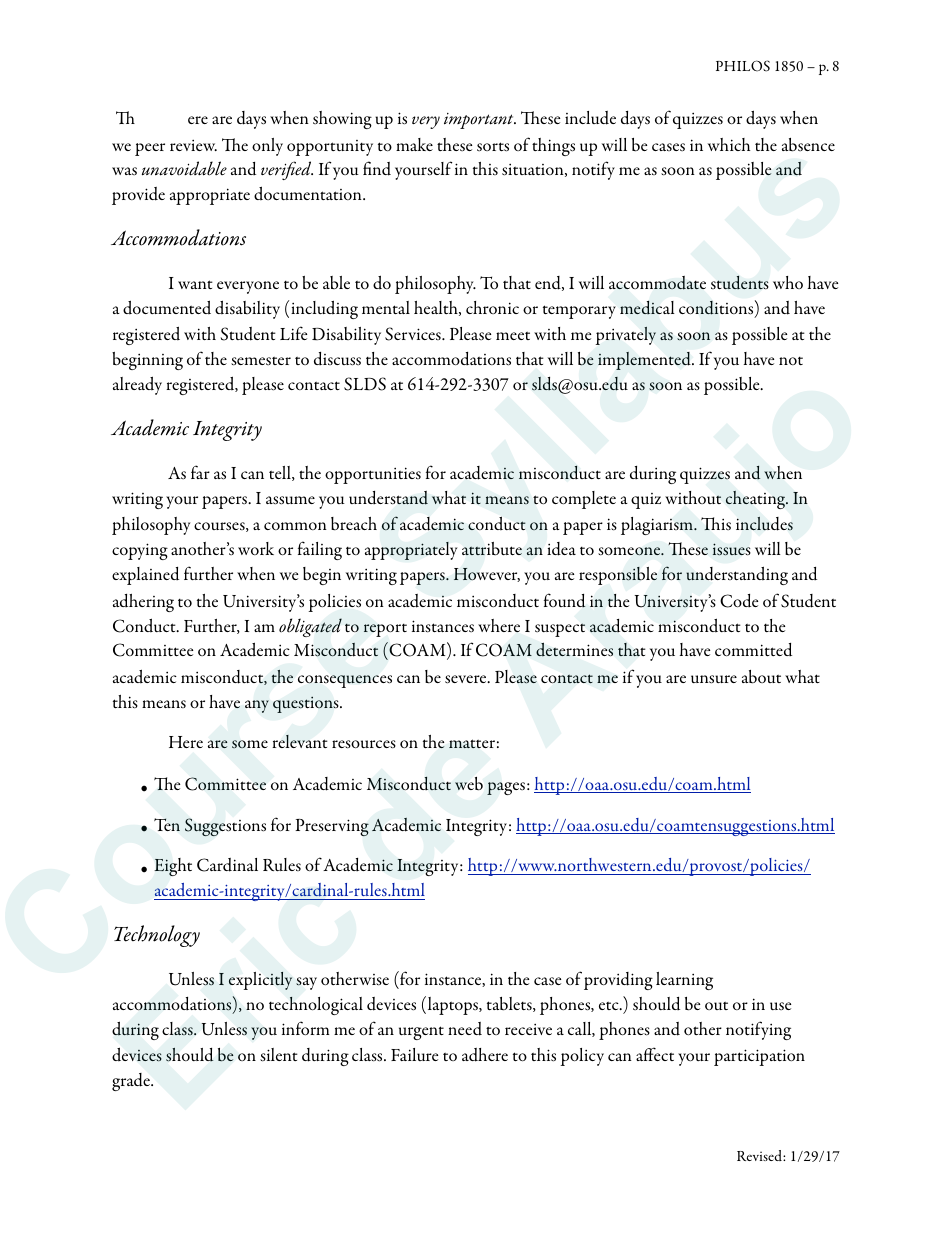  Describe the element at coordinates (193, 145) in the screenshot. I see `review` at that location.
